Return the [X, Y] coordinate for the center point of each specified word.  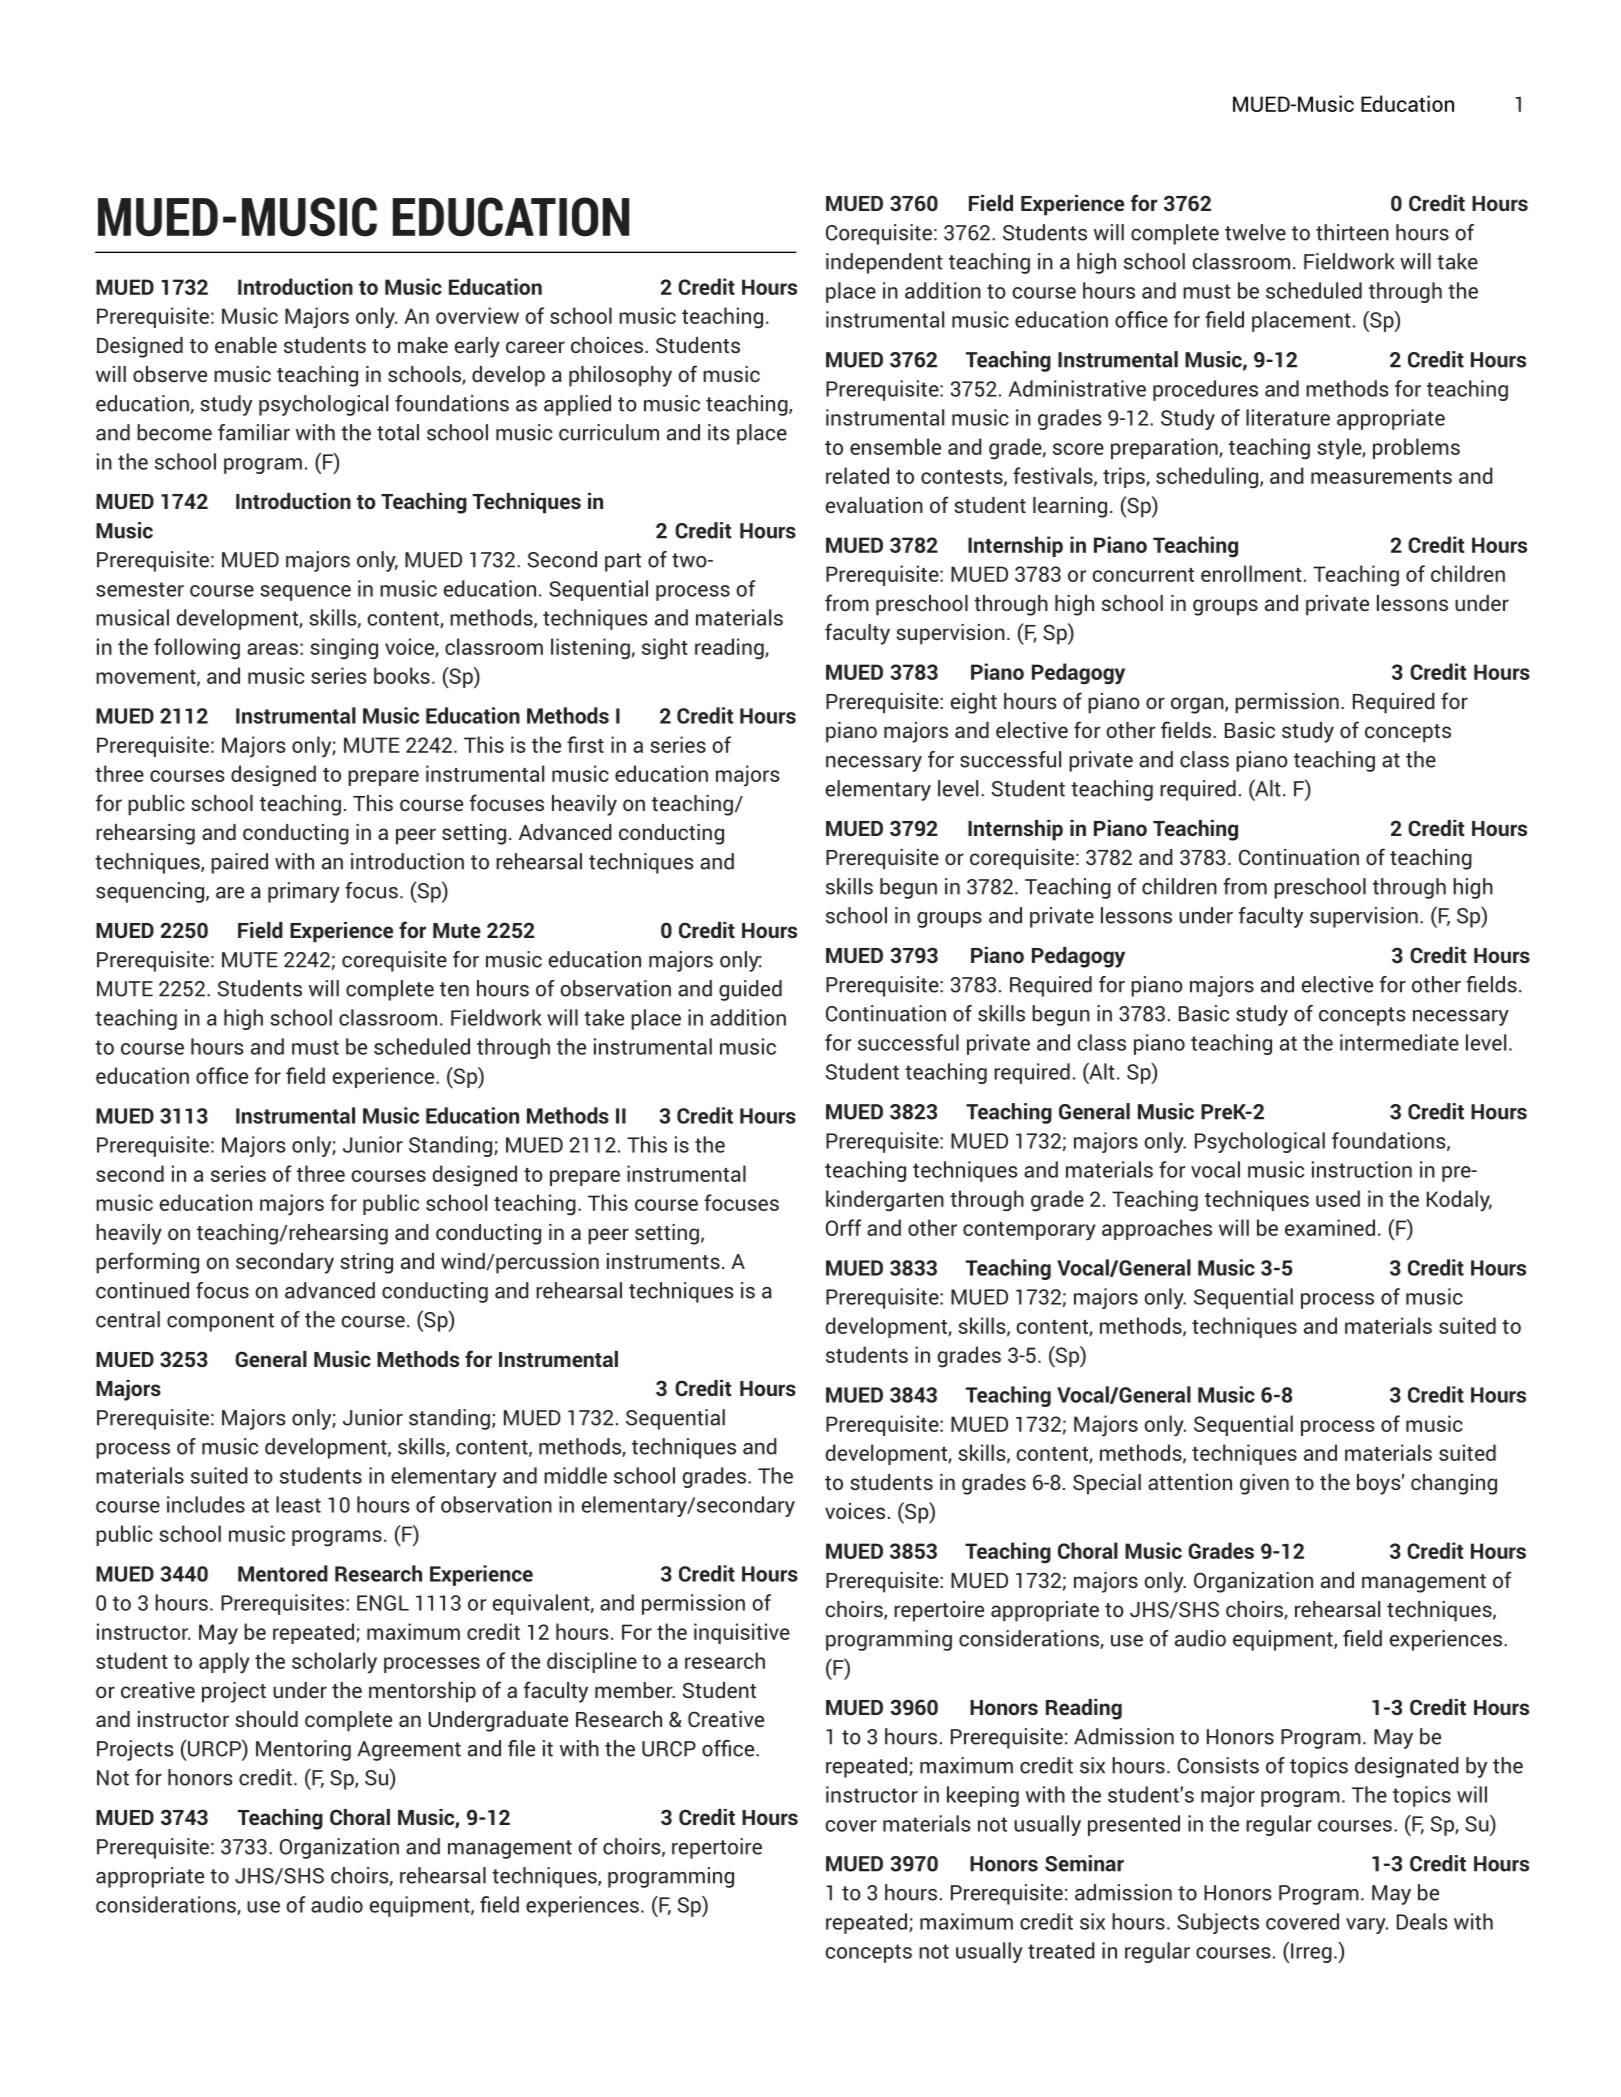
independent [884, 263]
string [366, 1263]
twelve [1255, 232]
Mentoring [303, 1750]
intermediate [1399, 1042]
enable [246, 345]
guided [750, 990]
